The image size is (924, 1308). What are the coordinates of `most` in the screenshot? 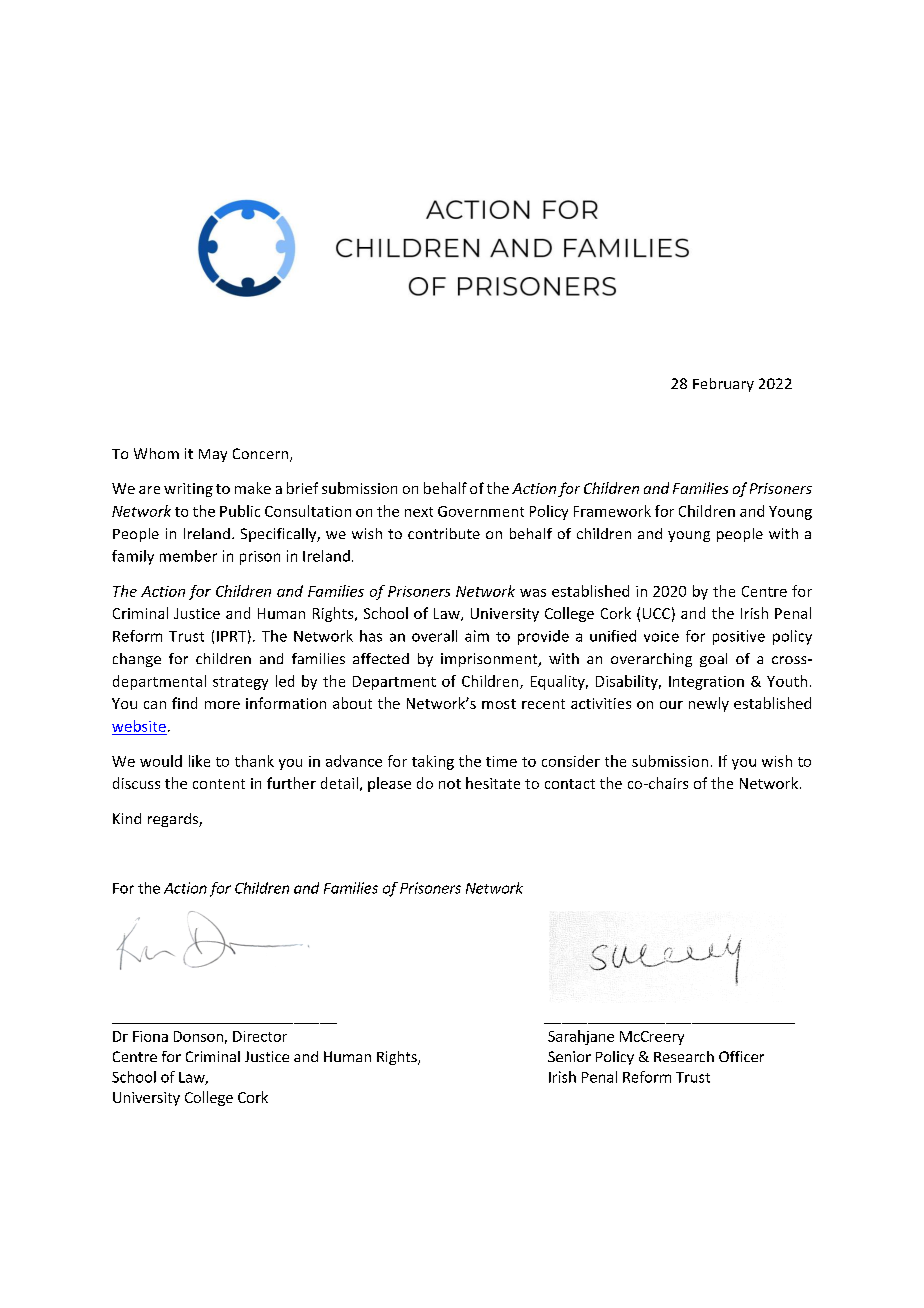 It's located at (499, 704).
